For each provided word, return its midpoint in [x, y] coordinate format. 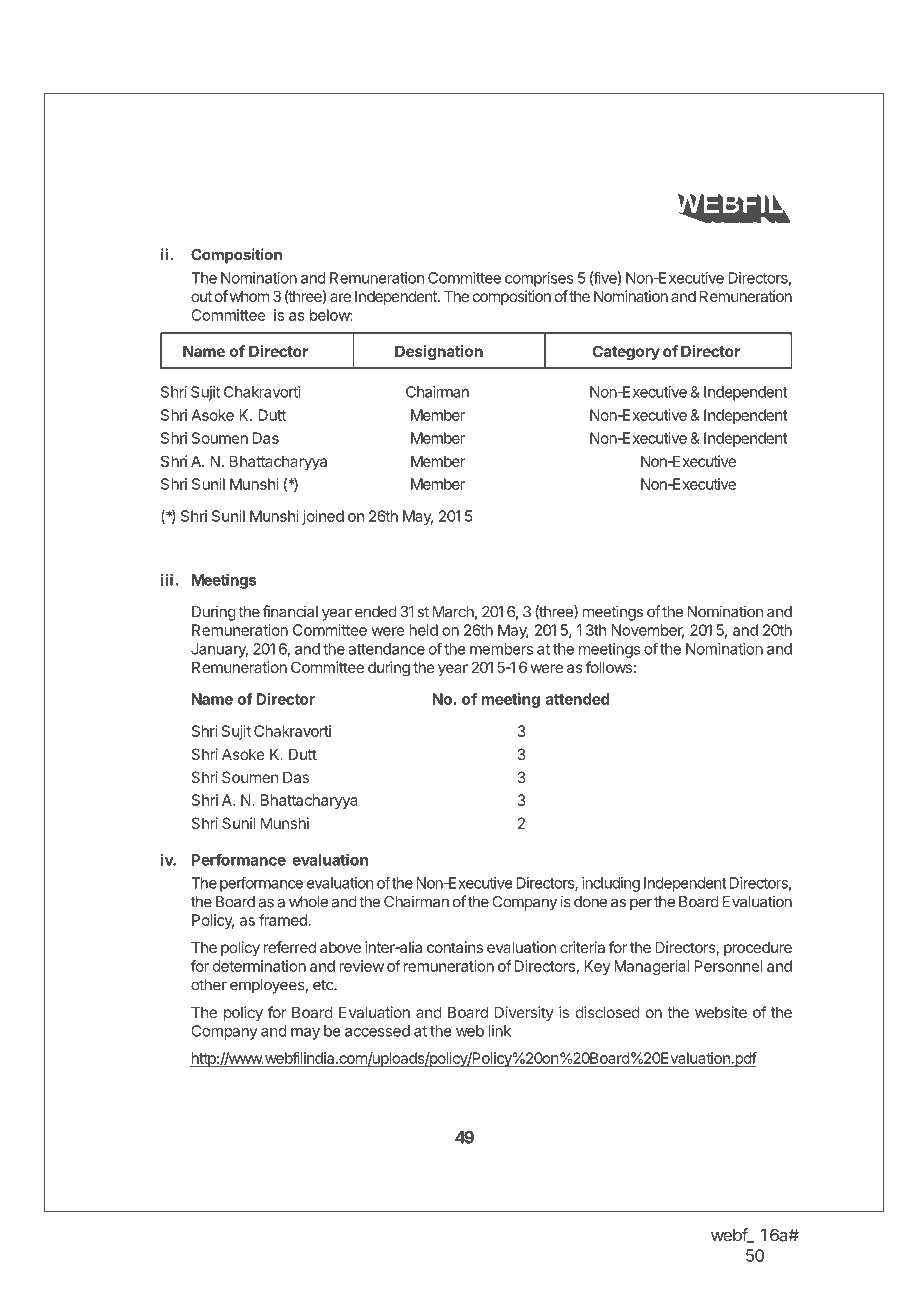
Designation [439, 353]
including [611, 884]
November [648, 631]
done [590, 902]
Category [626, 353]
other [209, 985]
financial [290, 611]
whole [308, 902]
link [499, 1031]
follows [609, 667]
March [453, 612]
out [201, 296]
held [423, 630]
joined [323, 517]
